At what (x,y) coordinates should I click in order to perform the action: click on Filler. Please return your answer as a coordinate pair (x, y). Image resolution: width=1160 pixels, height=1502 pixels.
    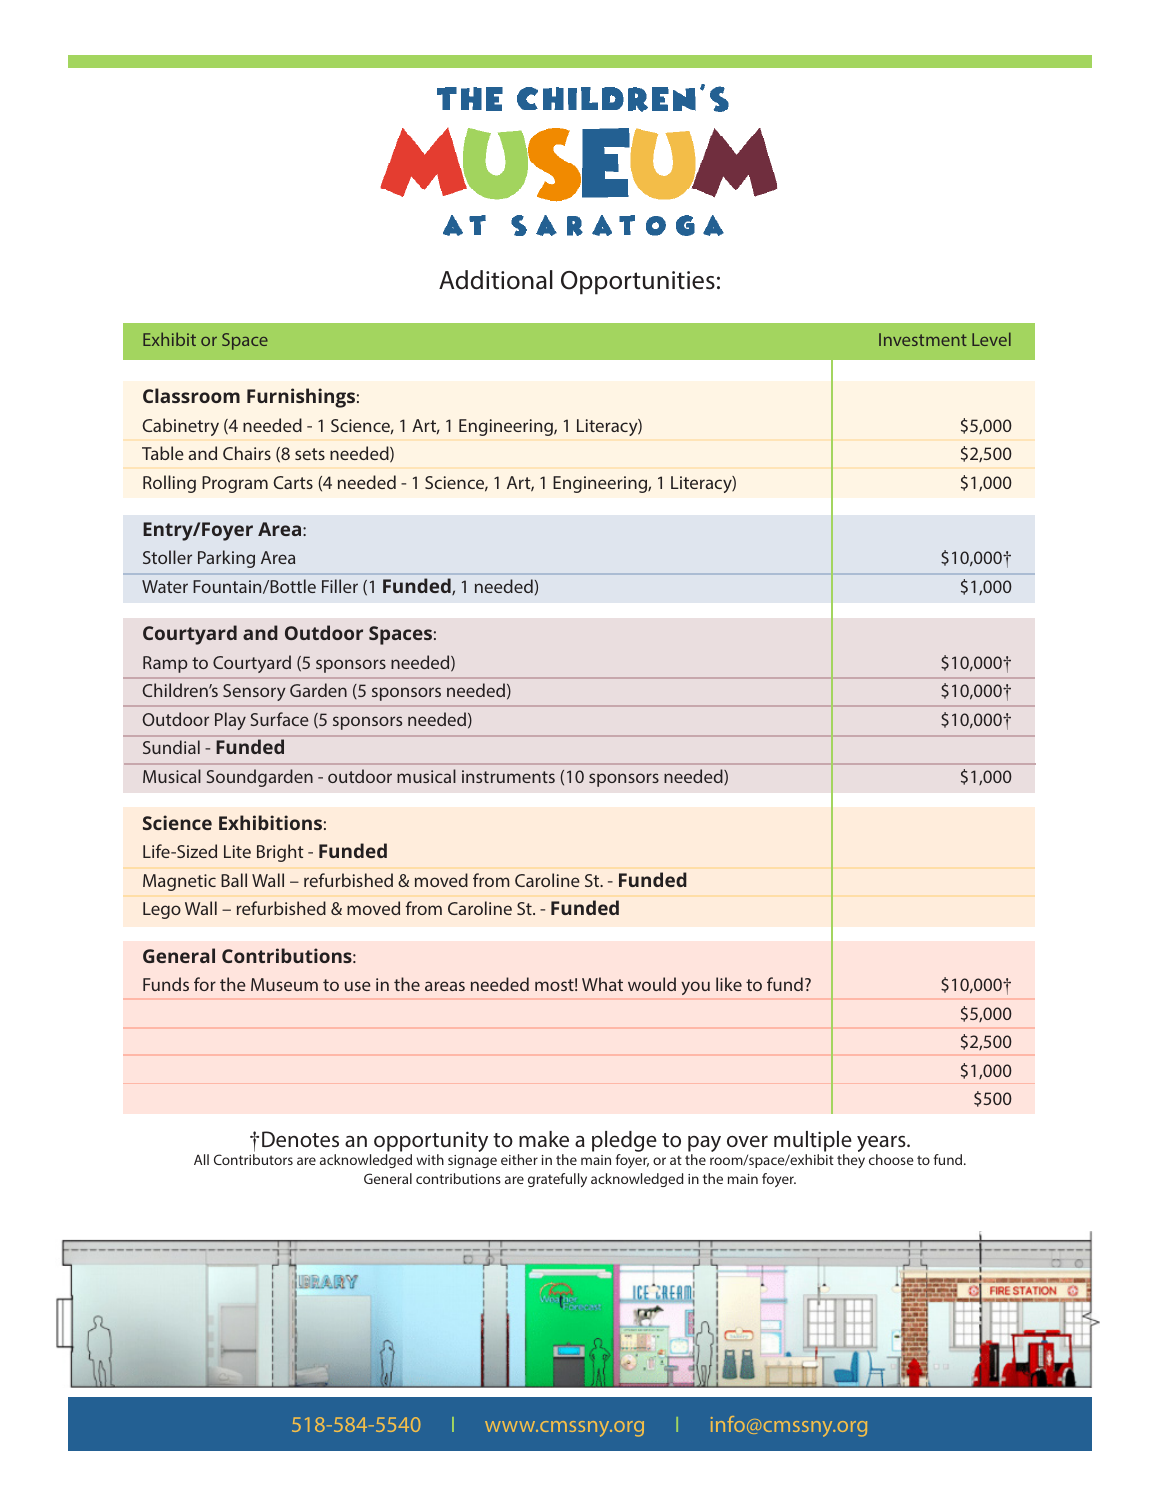
    Looking at the image, I should click on (340, 586).
